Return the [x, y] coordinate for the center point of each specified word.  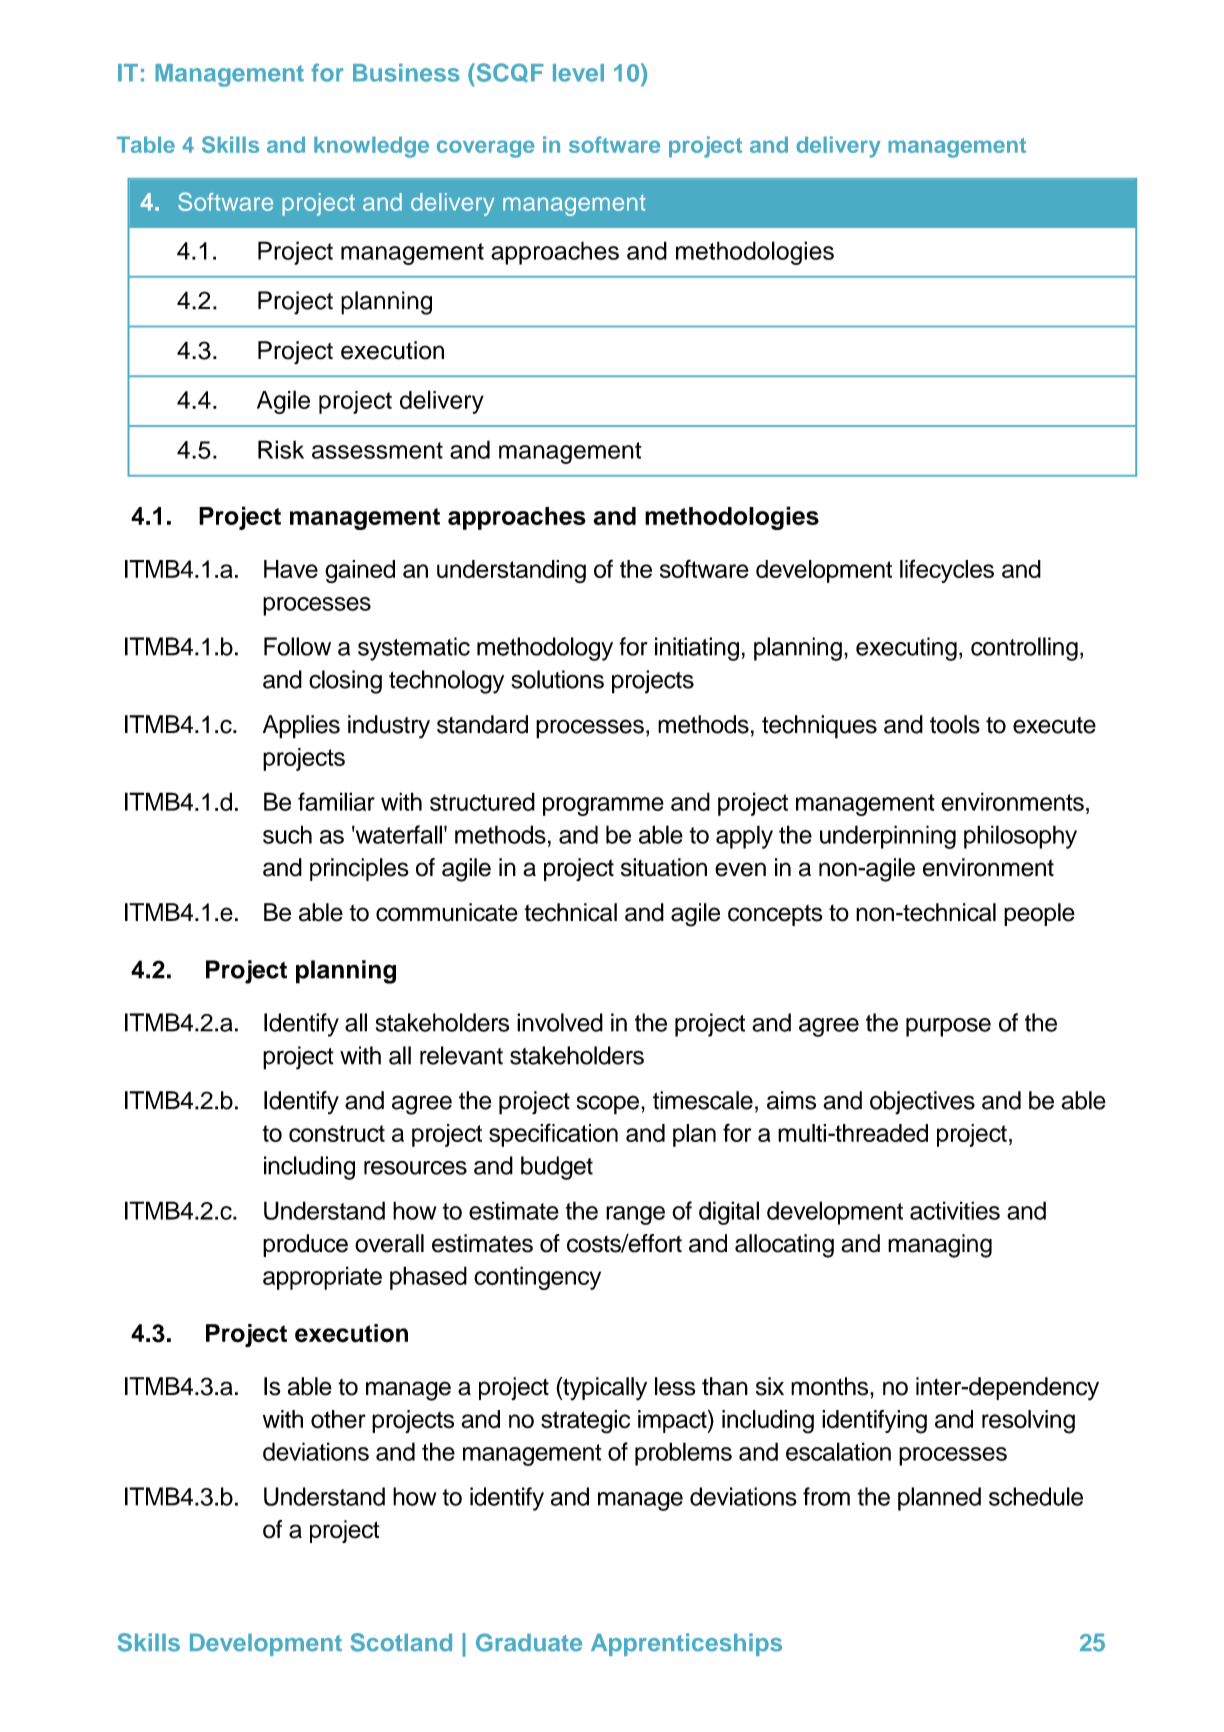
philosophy [1020, 837]
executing [906, 649]
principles [359, 869]
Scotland [401, 1642]
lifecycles [947, 571]
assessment [377, 450]
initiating [697, 649]
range [635, 1215]
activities [955, 1210]
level [578, 73]
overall [389, 1243]
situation [664, 867]
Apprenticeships [686, 1644]
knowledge [371, 147]
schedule [1036, 1496]
